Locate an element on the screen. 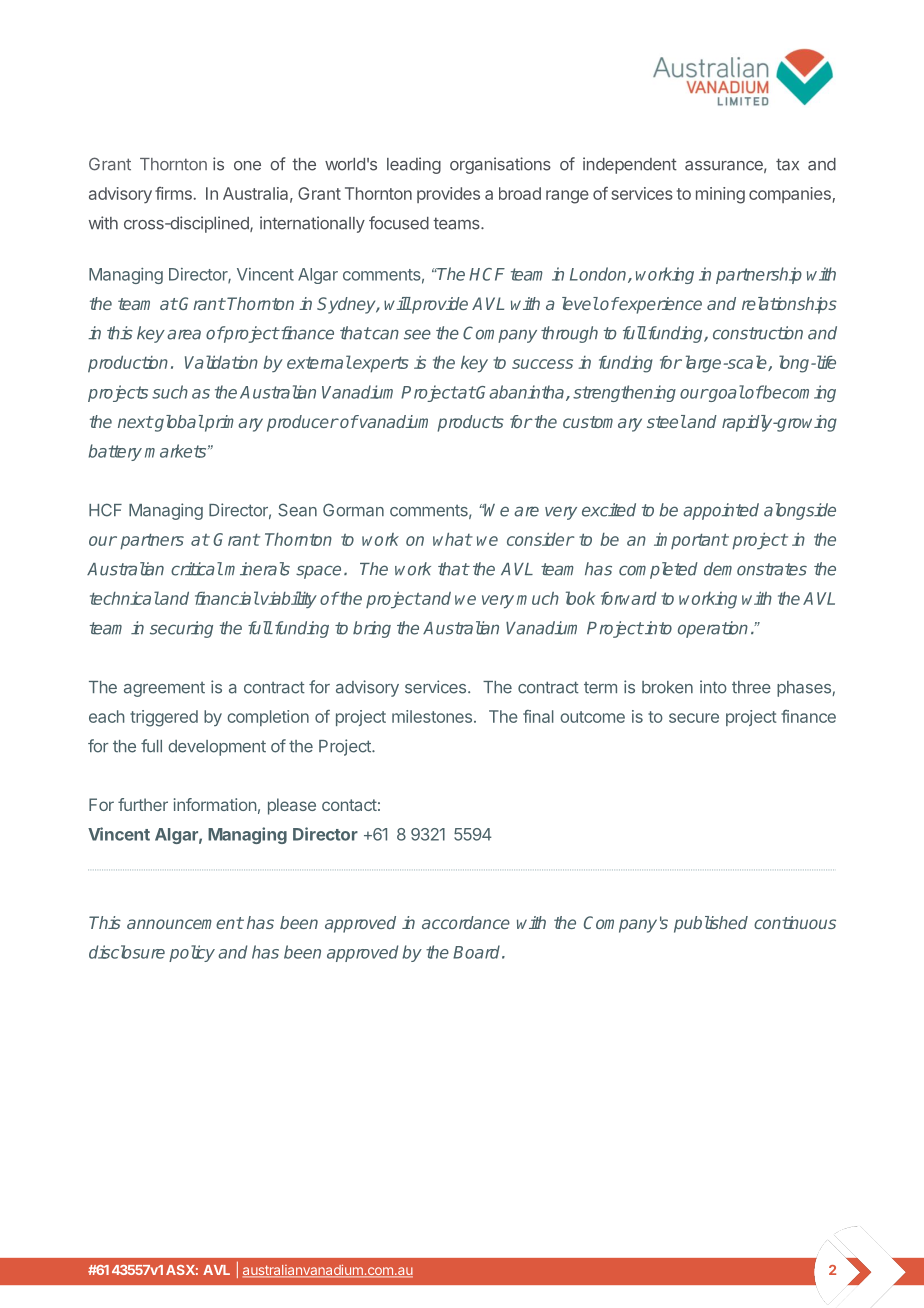  announcement is located at coordinates (185, 923).
